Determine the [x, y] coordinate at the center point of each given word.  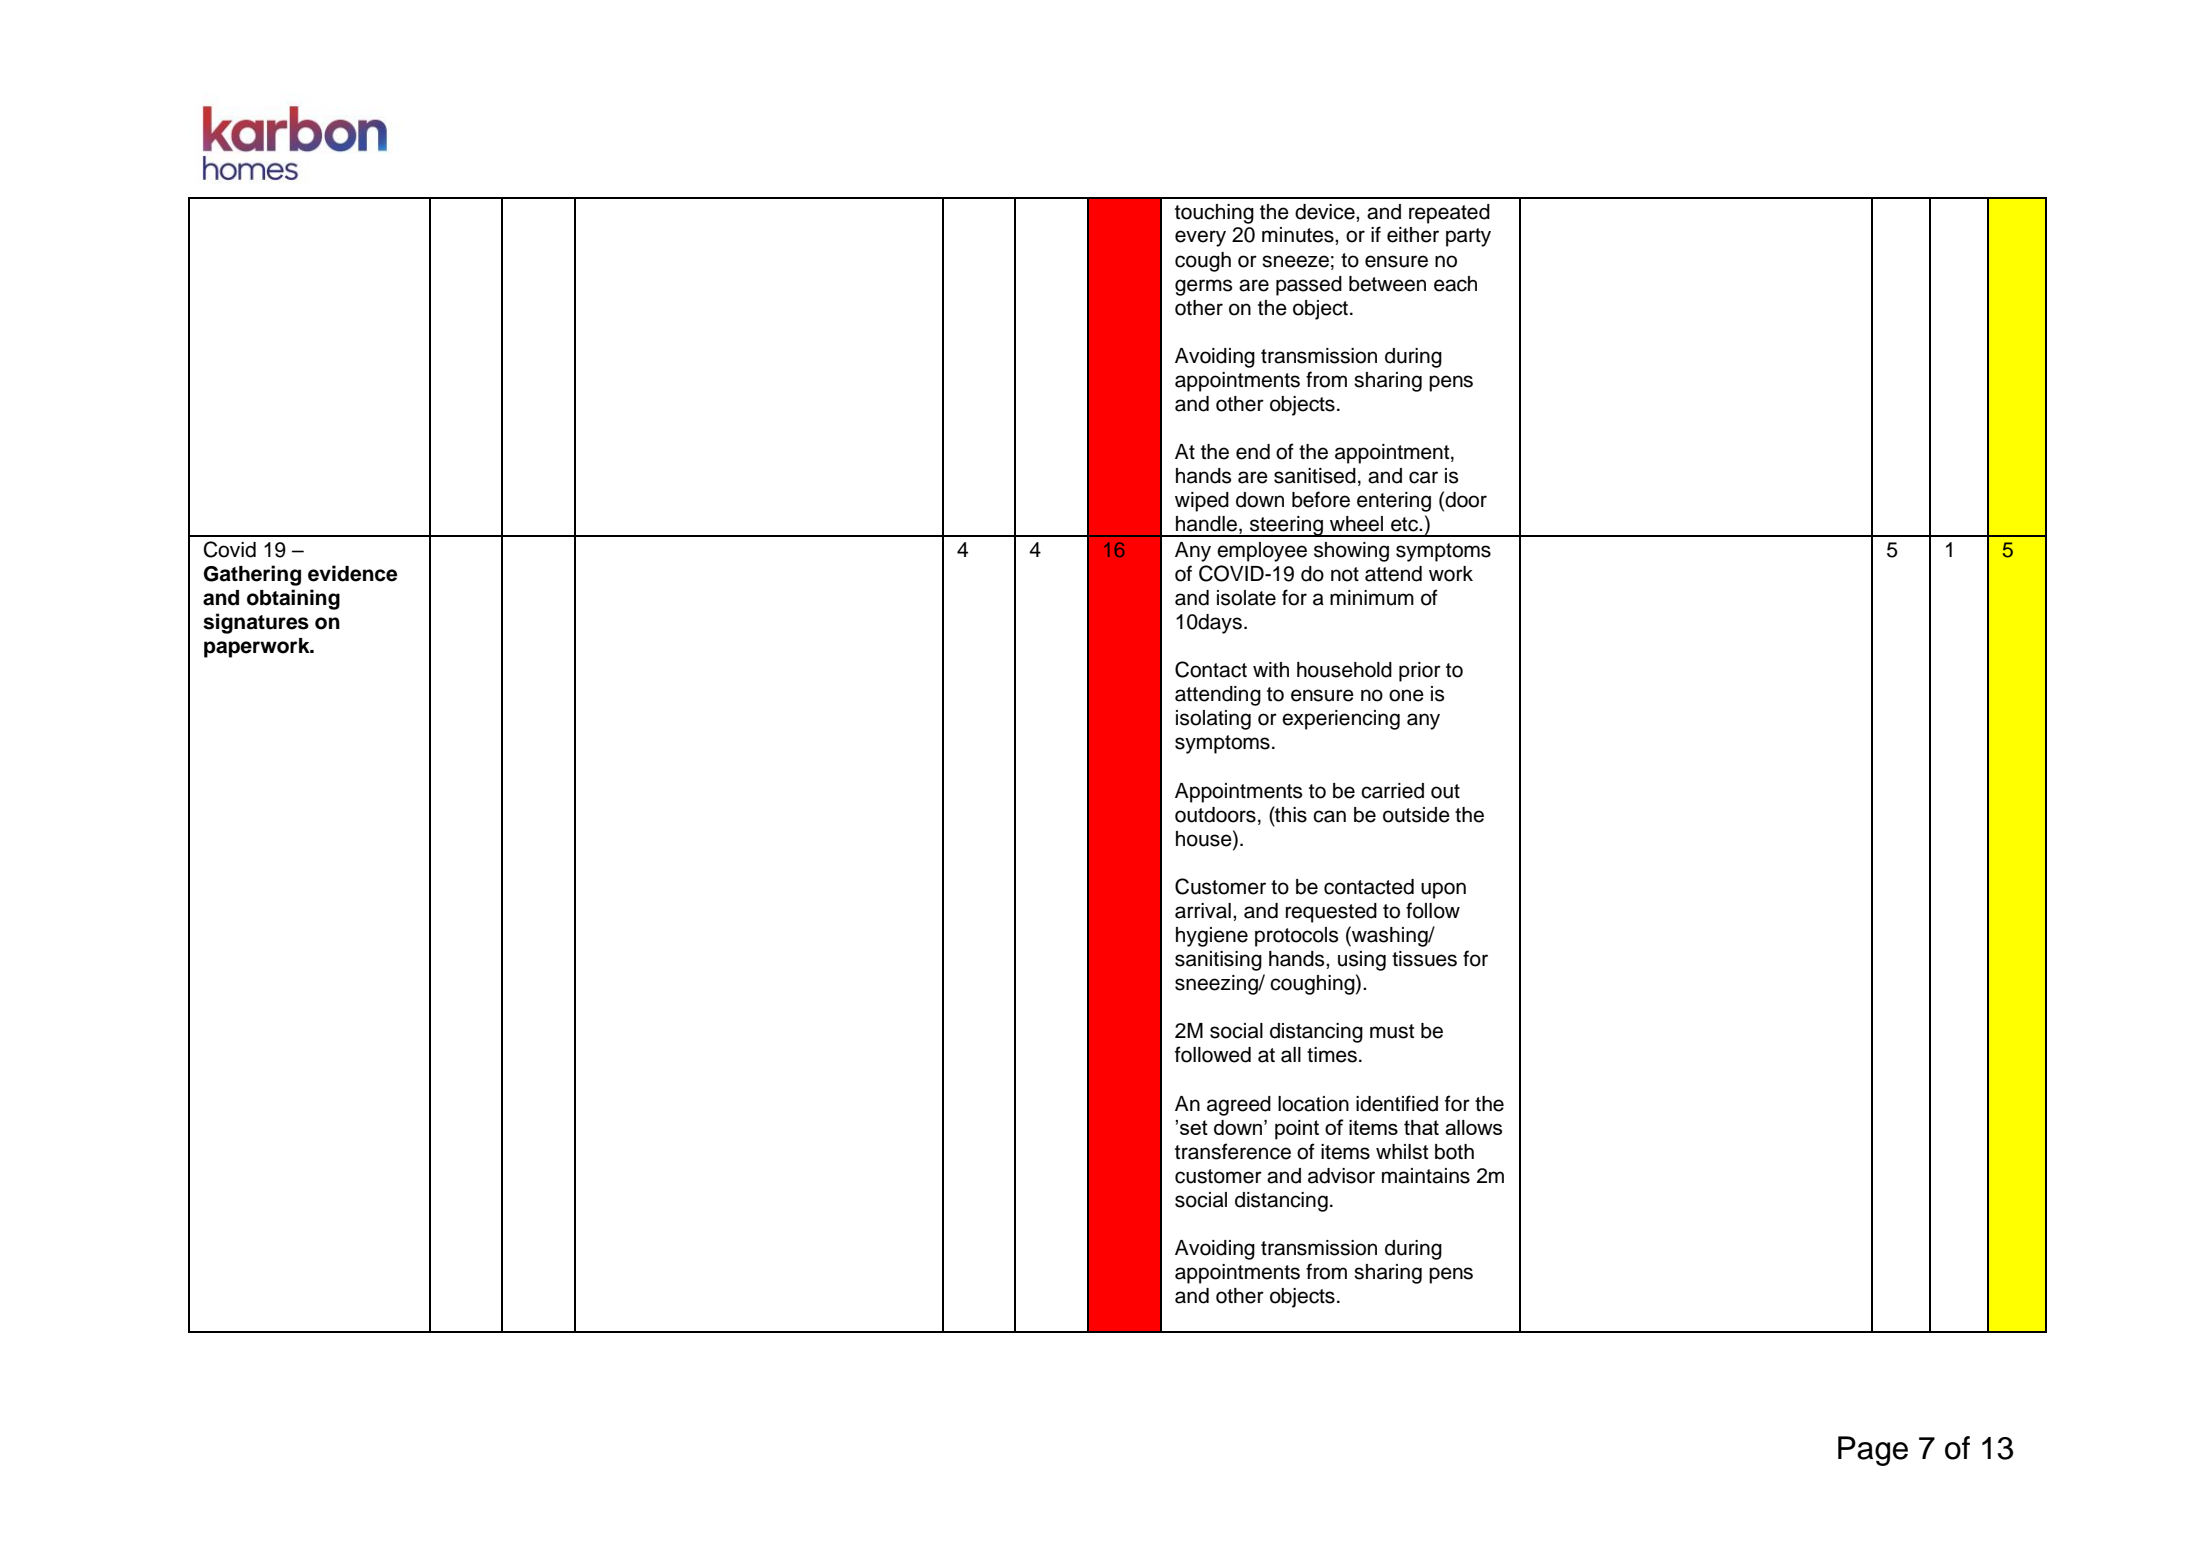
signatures [256, 623]
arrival [1203, 911]
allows [1473, 1127]
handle [1206, 524]
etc [1405, 524]
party [1468, 237]
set [1194, 1127]
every [1200, 238]
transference [1233, 1151]
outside [1416, 815]
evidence [353, 573]
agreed [1239, 1106]
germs [1203, 287]
